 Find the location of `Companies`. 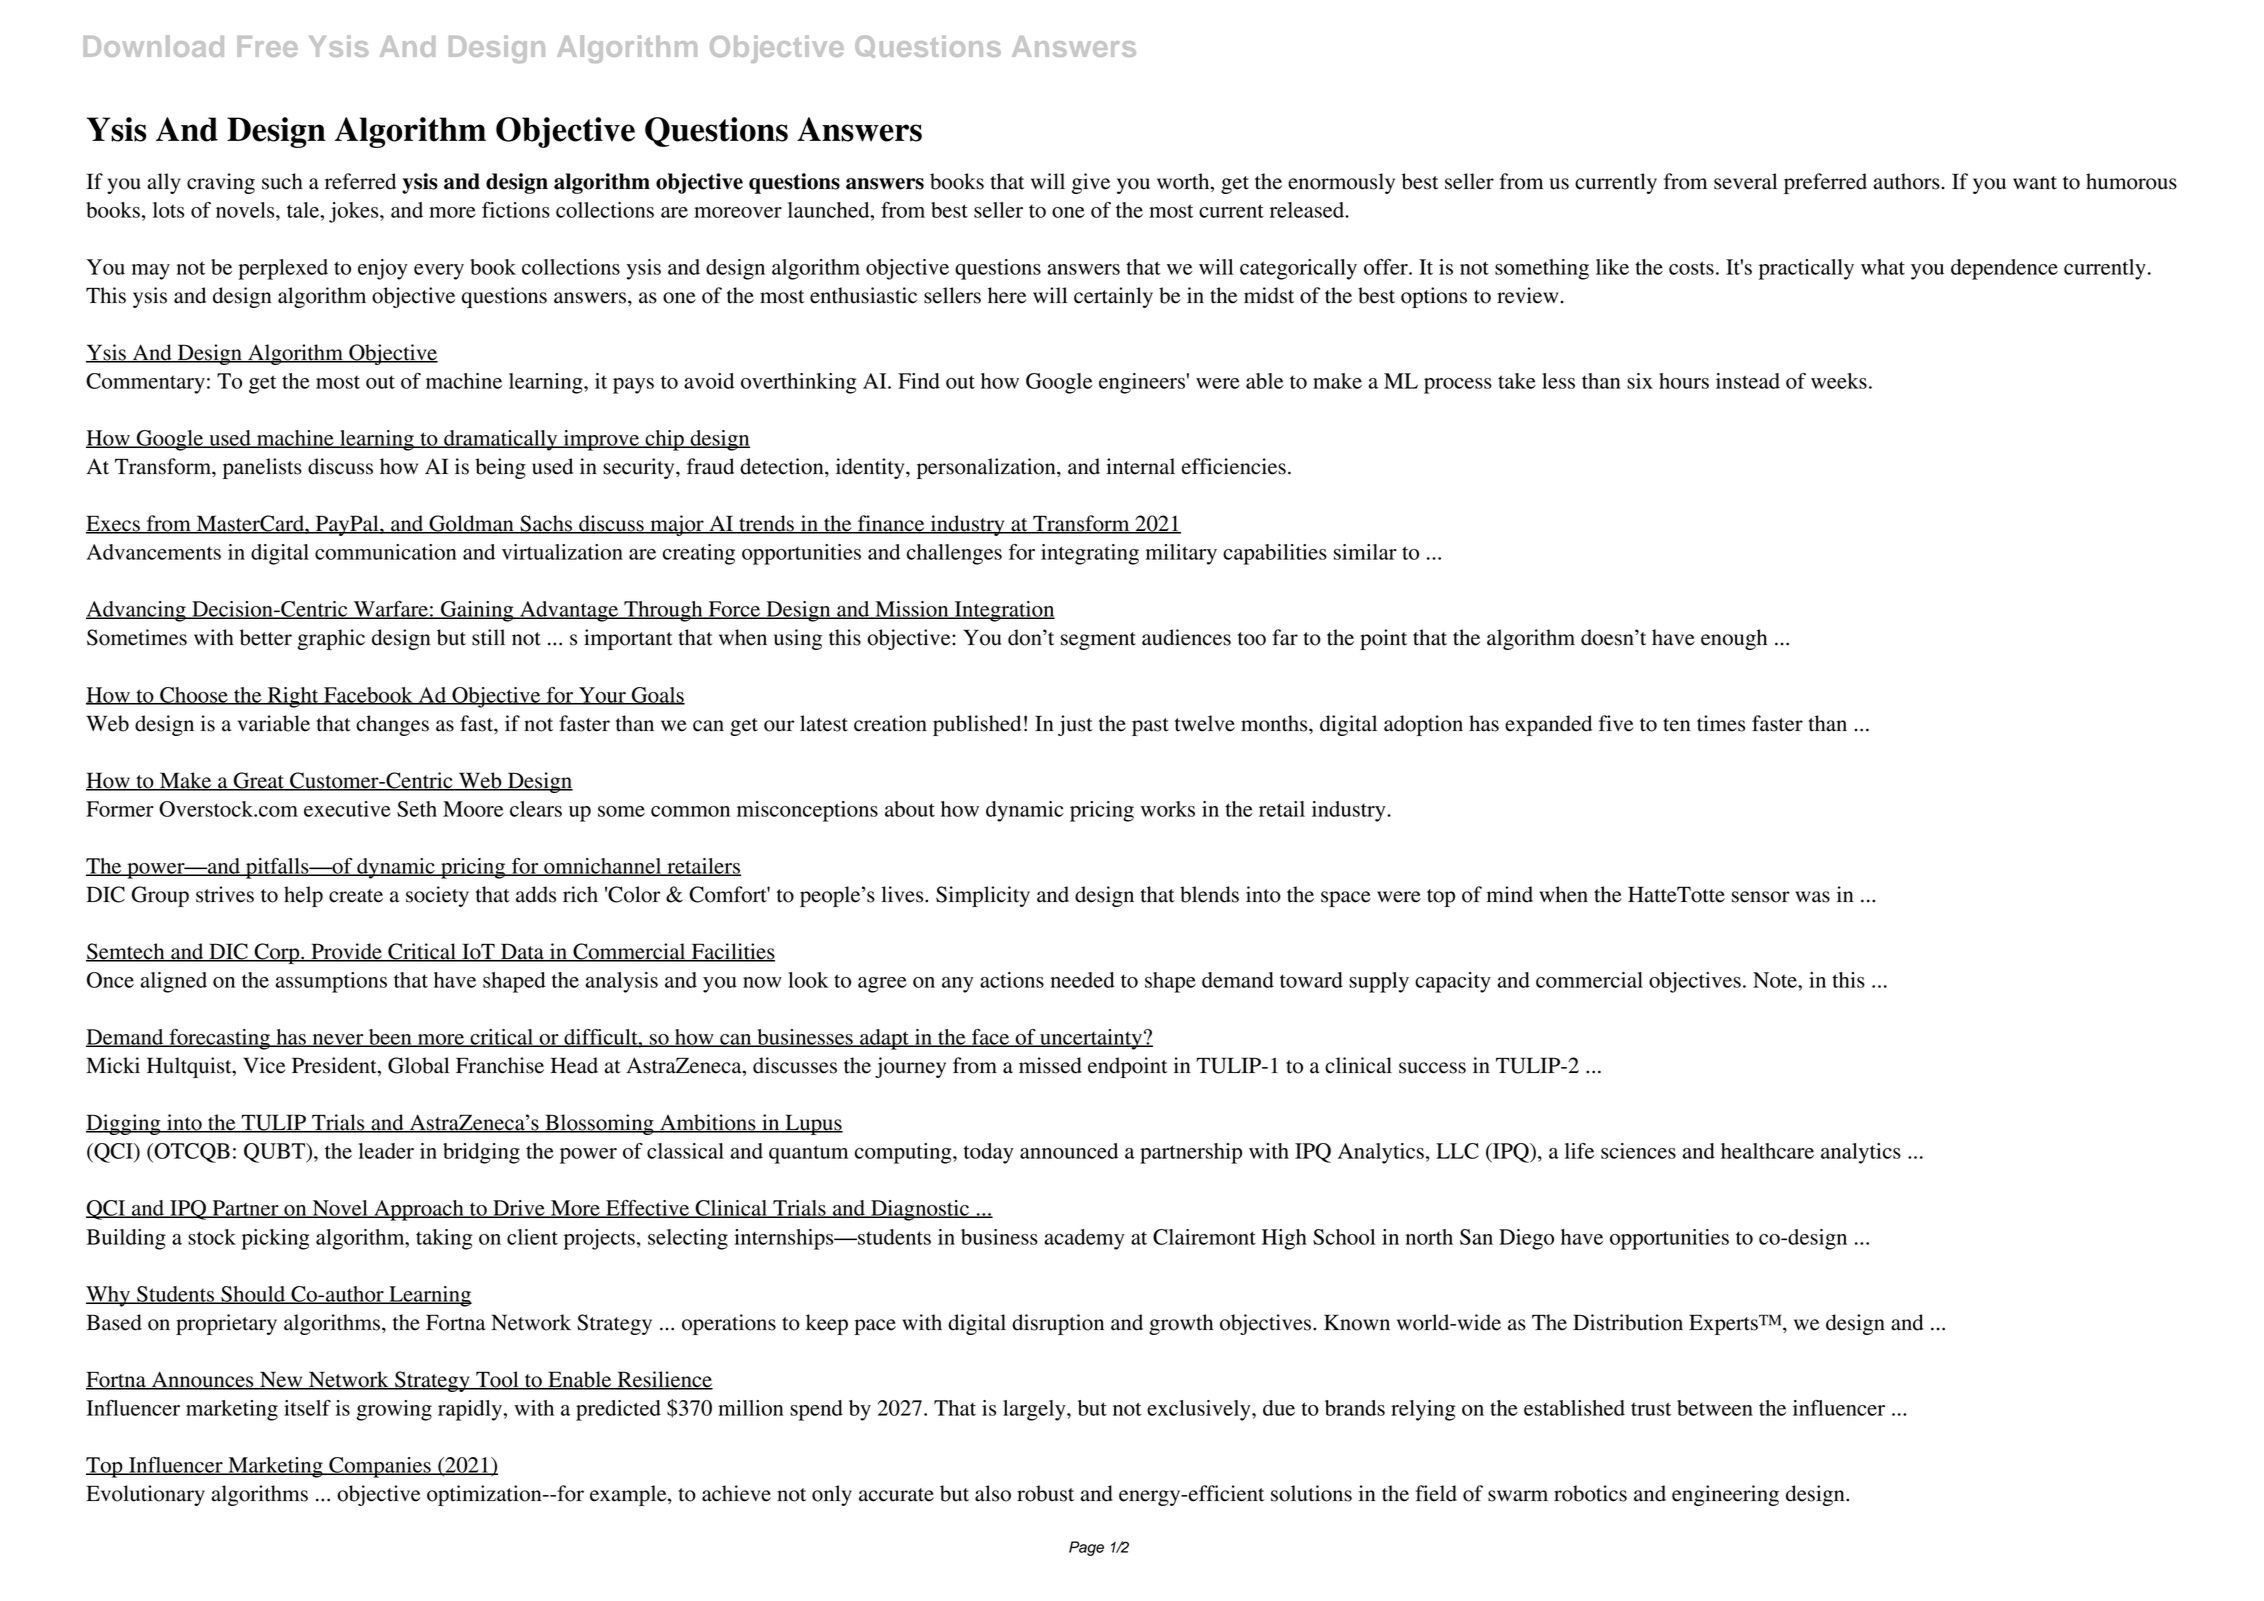

Companies is located at coordinates (380, 1467).
